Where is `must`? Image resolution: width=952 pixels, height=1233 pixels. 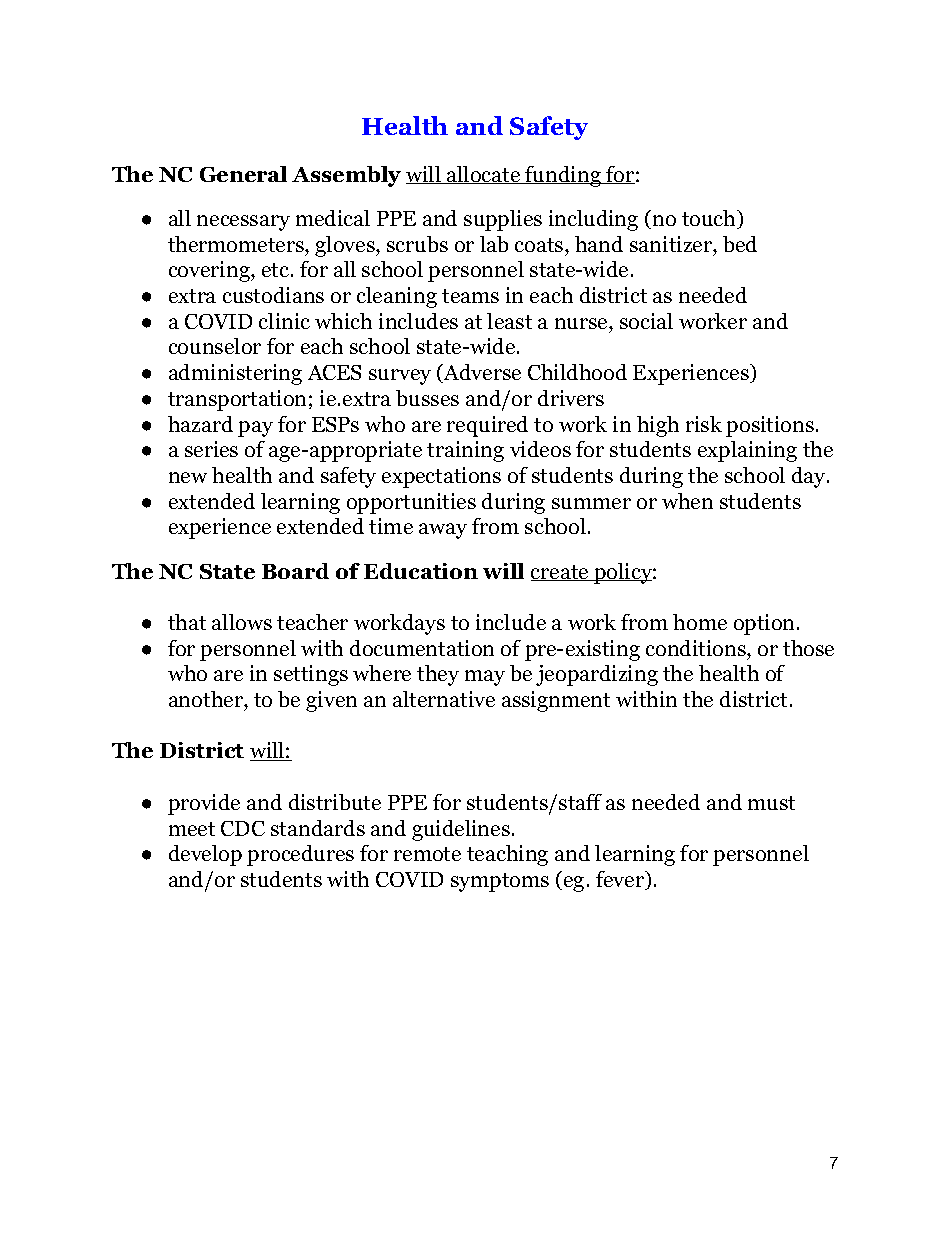
must is located at coordinates (771, 803).
